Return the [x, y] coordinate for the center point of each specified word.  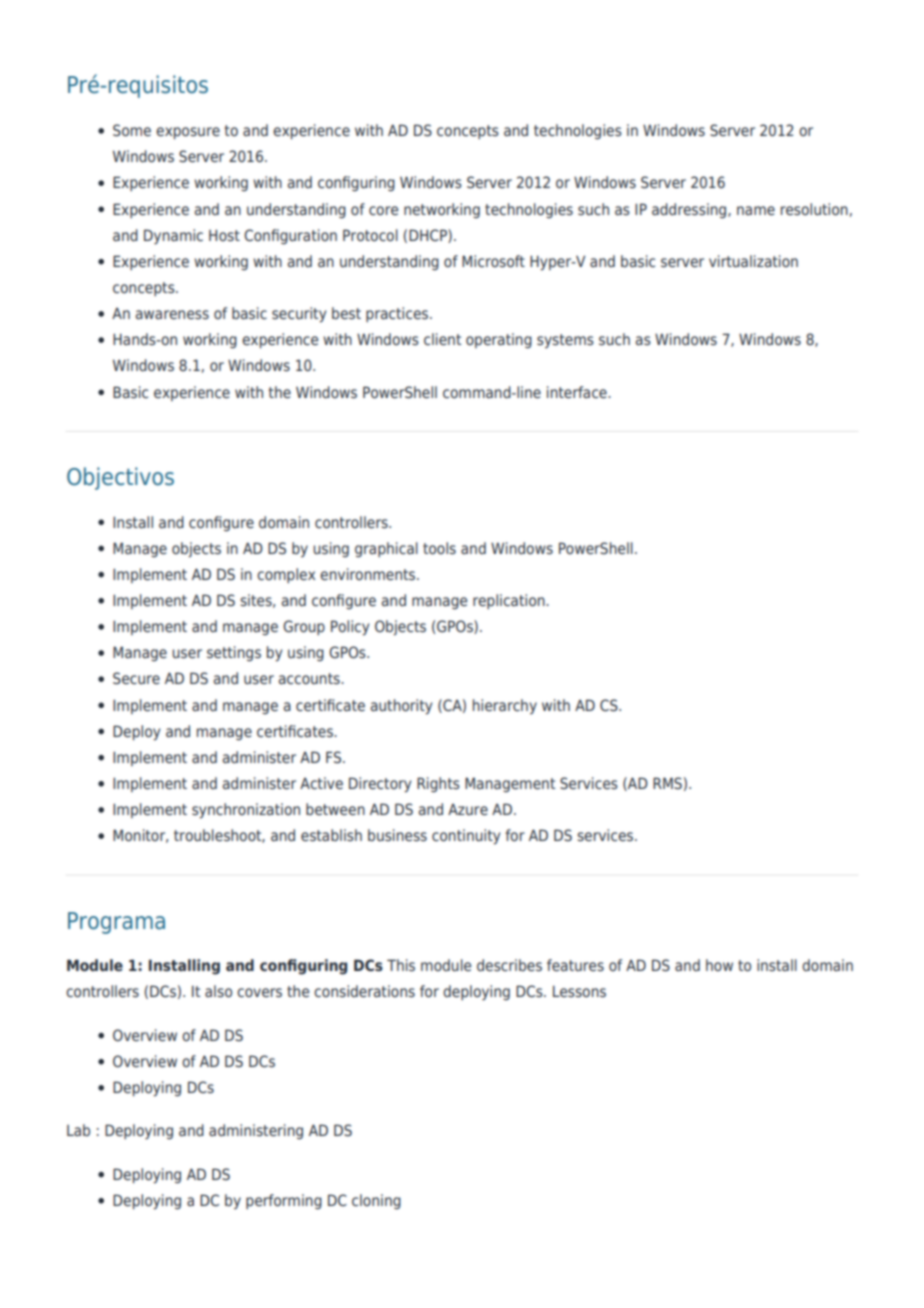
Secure [136, 678]
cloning [376, 1201]
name [756, 210]
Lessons [579, 991]
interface [578, 392]
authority [401, 706]
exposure [188, 133]
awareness [172, 314]
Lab [78, 1130]
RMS [667, 783]
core [383, 210]
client [442, 339]
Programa [116, 923]
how [719, 965]
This [401, 965]
